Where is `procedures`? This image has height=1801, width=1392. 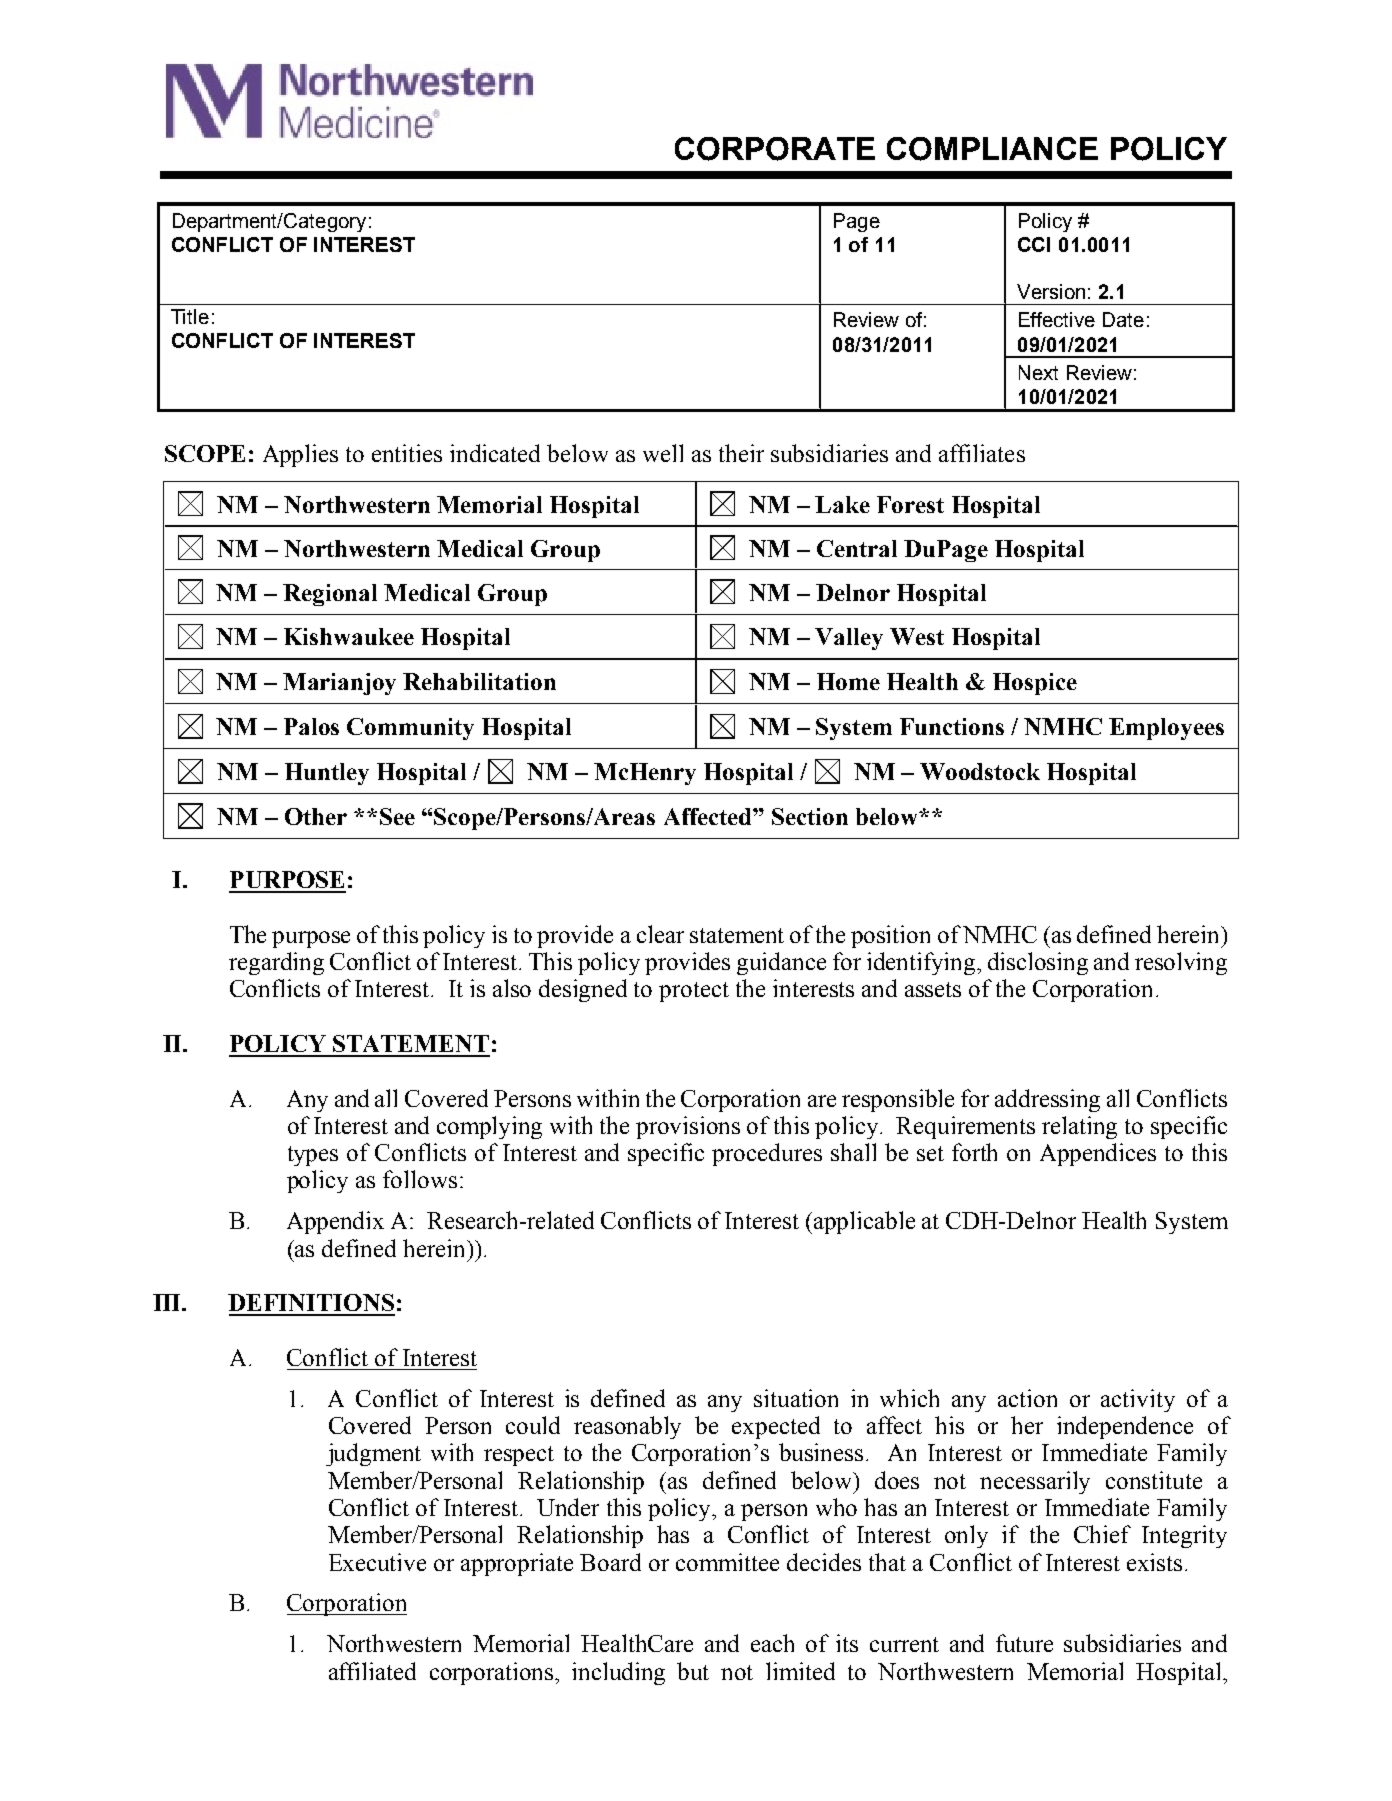 procedures is located at coordinates (767, 1154).
